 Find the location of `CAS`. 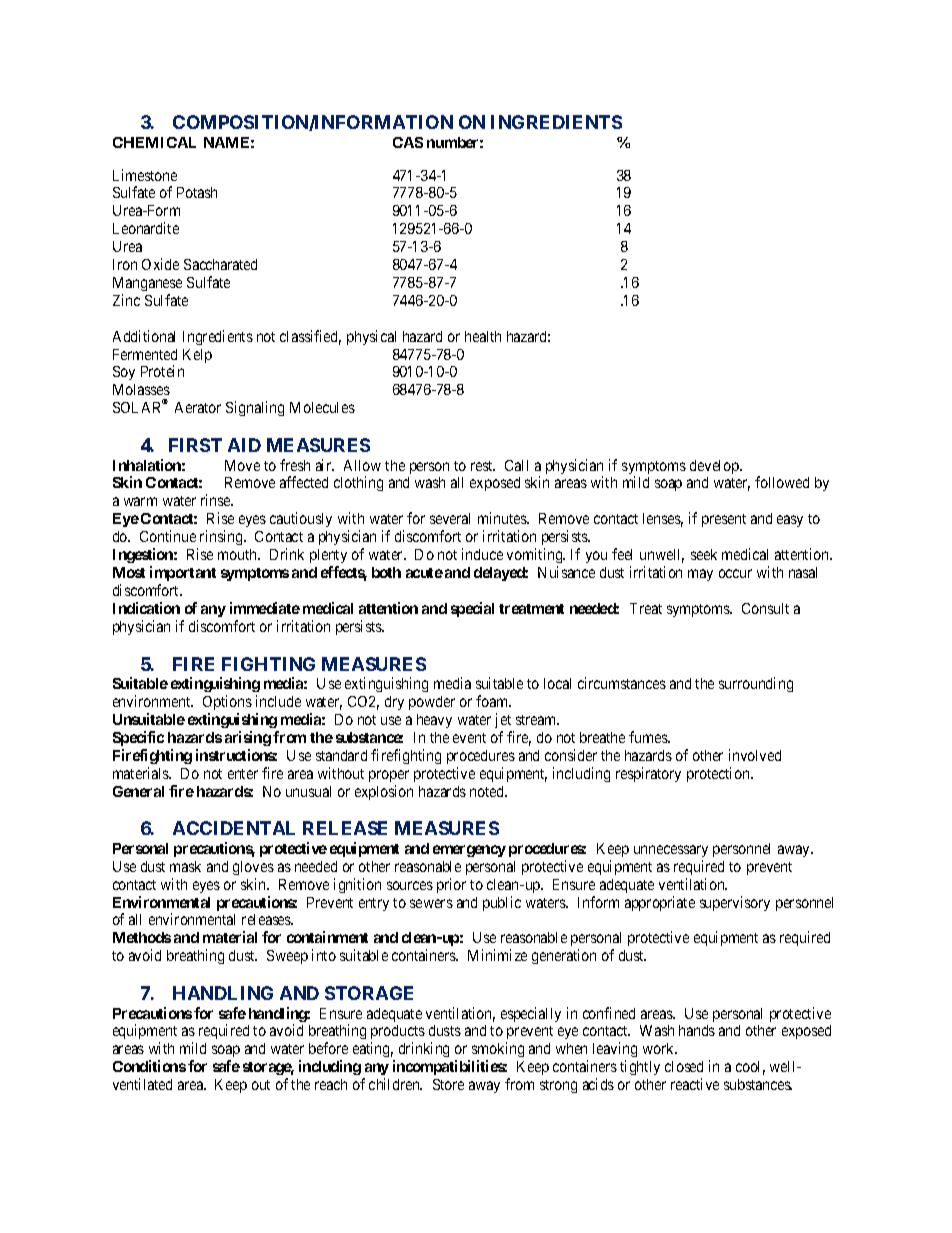

CAS is located at coordinates (408, 142).
